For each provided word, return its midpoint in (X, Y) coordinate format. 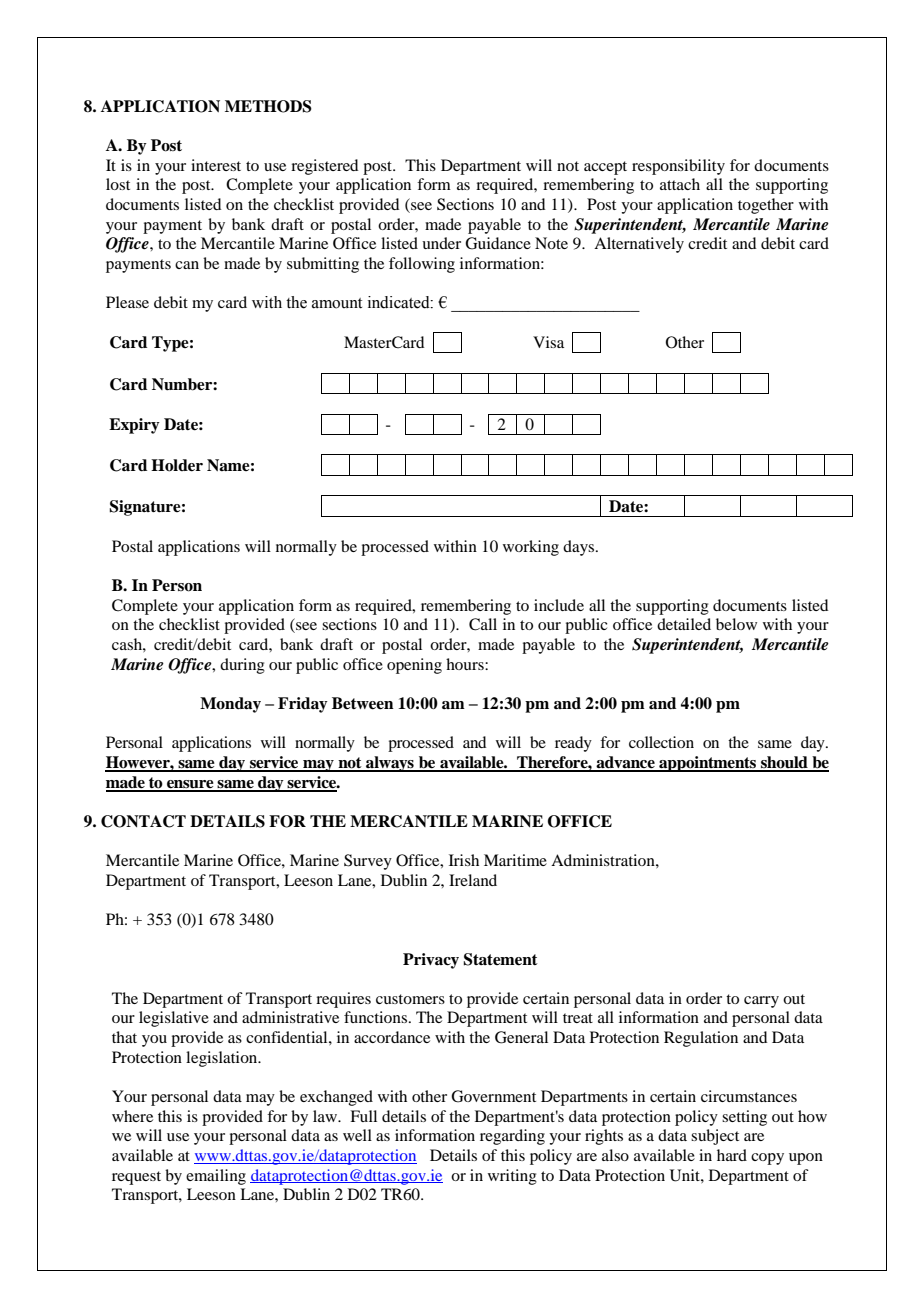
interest (216, 165)
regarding (512, 1137)
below (736, 624)
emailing (216, 1177)
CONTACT (143, 821)
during (242, 666)
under (441, 243)
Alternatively (639, 245)
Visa (548, 342)
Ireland (473, 880)
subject (715, 1137)
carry (761, 1002)
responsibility (678, 167)
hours (466, 664)
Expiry (134, 426)
